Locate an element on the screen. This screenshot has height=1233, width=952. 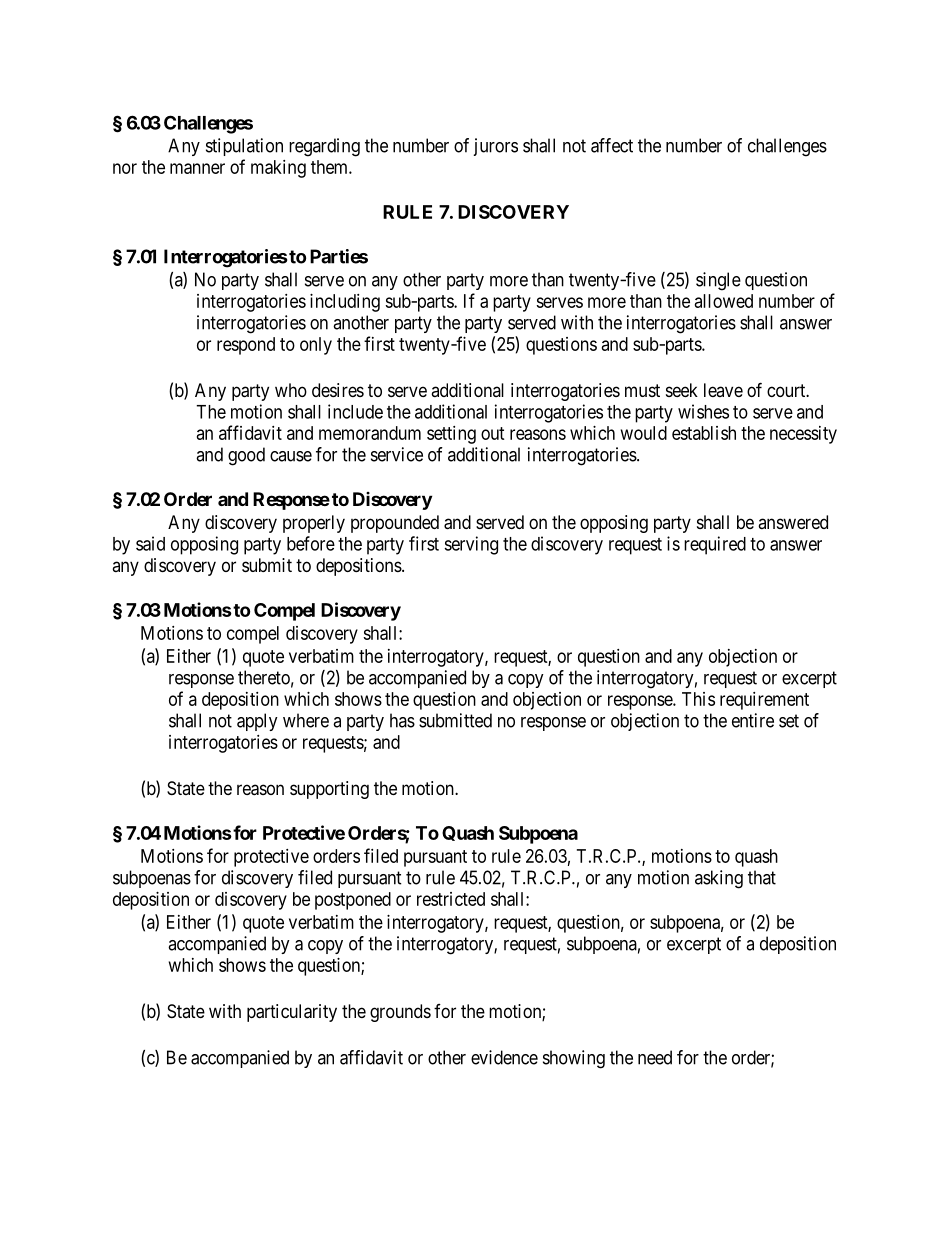
required is located at coordinates (715, 545).
